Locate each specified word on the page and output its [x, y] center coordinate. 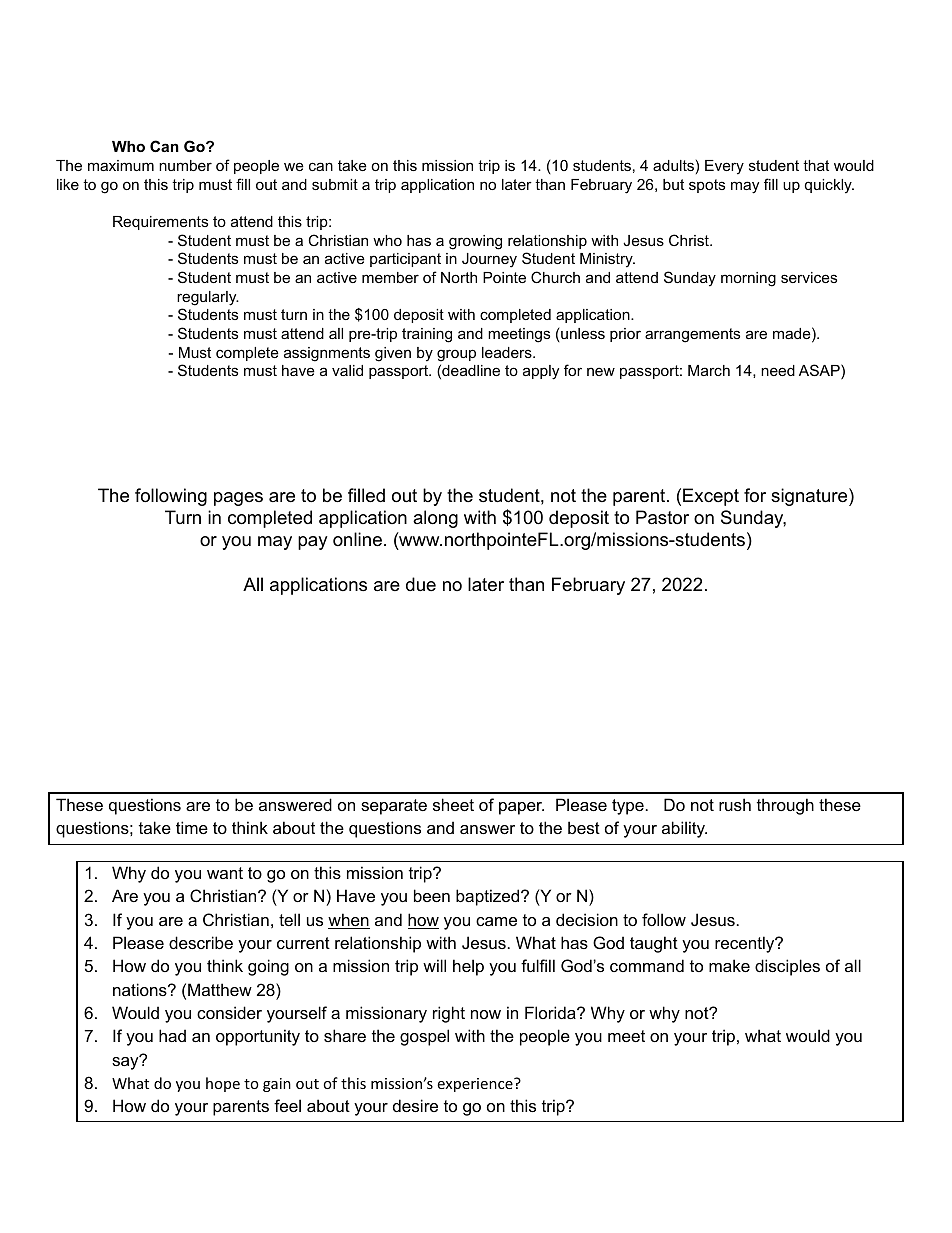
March [709, 370]
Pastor [662, 517]
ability [684, 829]
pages [238, 499]
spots [707, 186]
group [456, 355]
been [432, 895]
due [421, 584]
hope [223, 1084]
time [192, 827]
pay [313, 543]
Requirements [160, 223]
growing [475, 242]
